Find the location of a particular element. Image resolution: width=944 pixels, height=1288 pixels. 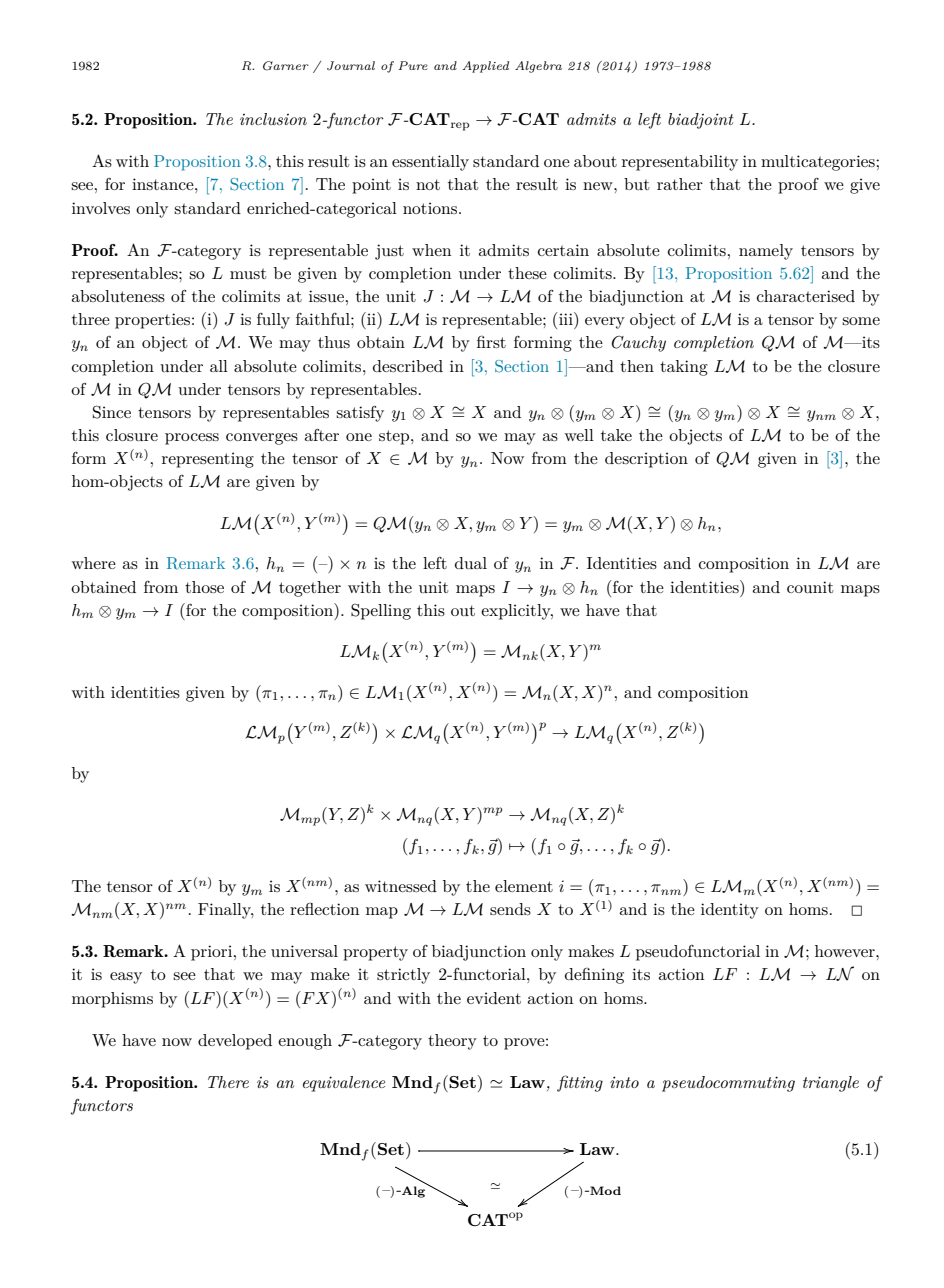

identity is located at coordinates (730, 911).
